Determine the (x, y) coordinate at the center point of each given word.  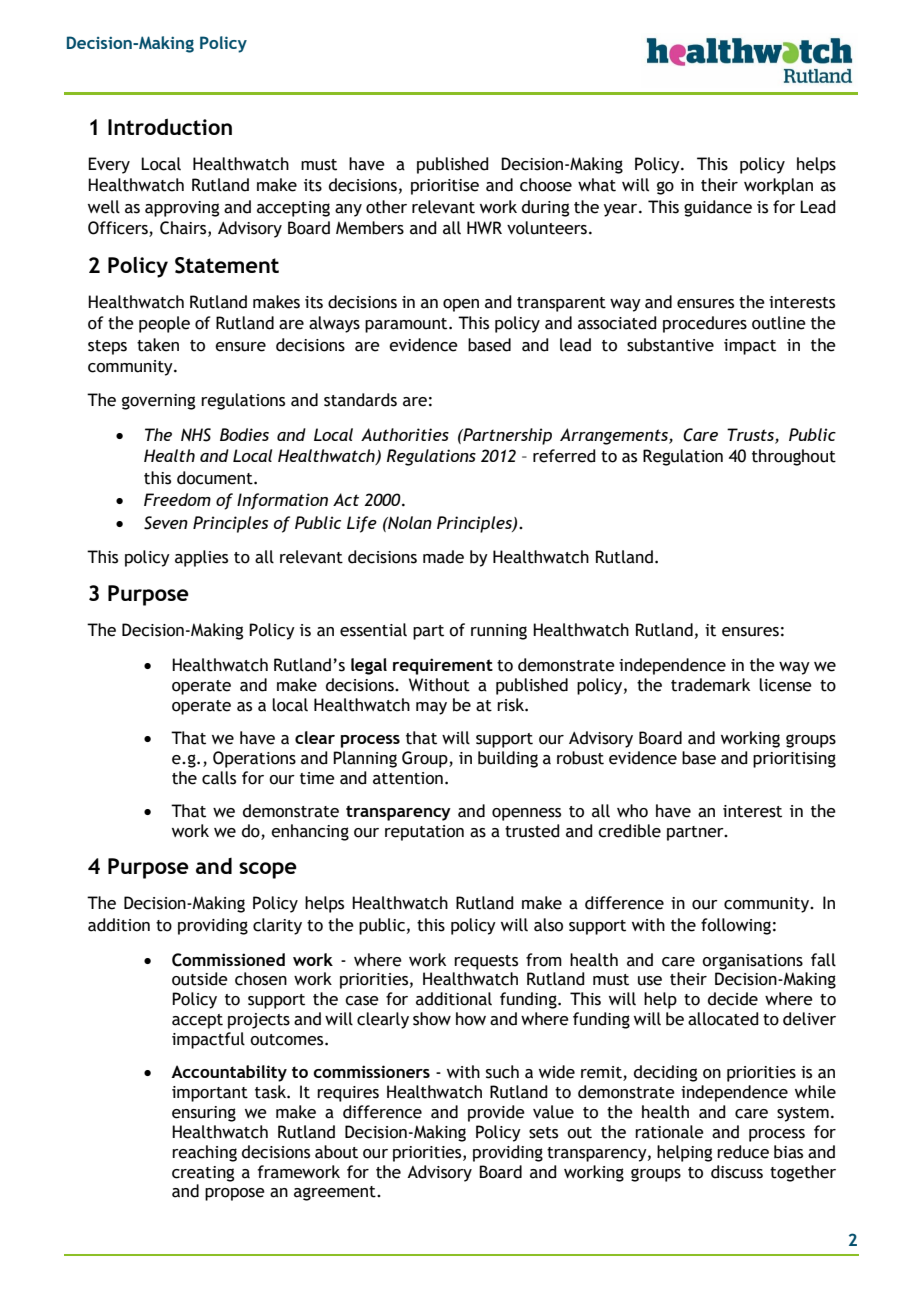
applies (201, 558)
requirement (443, 666)
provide (496, 1113)
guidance (718, 208)
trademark (710, 685)
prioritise (445, 187)
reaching (204, 1153)
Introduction (170, 126)
